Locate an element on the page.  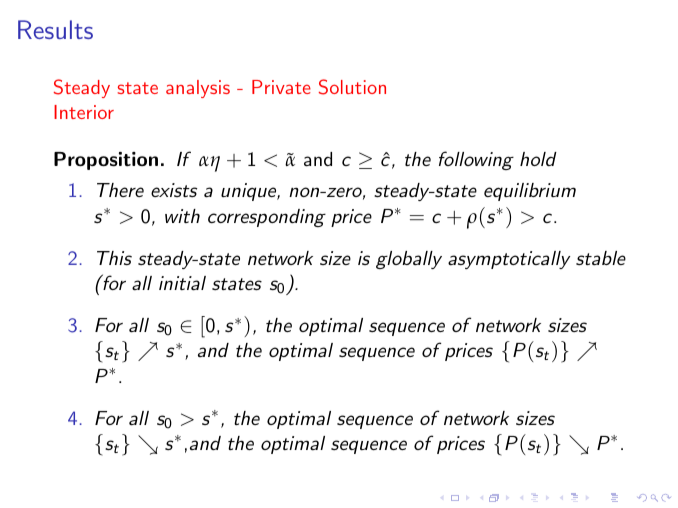
corresponding is located at coordinates (267, 218).
